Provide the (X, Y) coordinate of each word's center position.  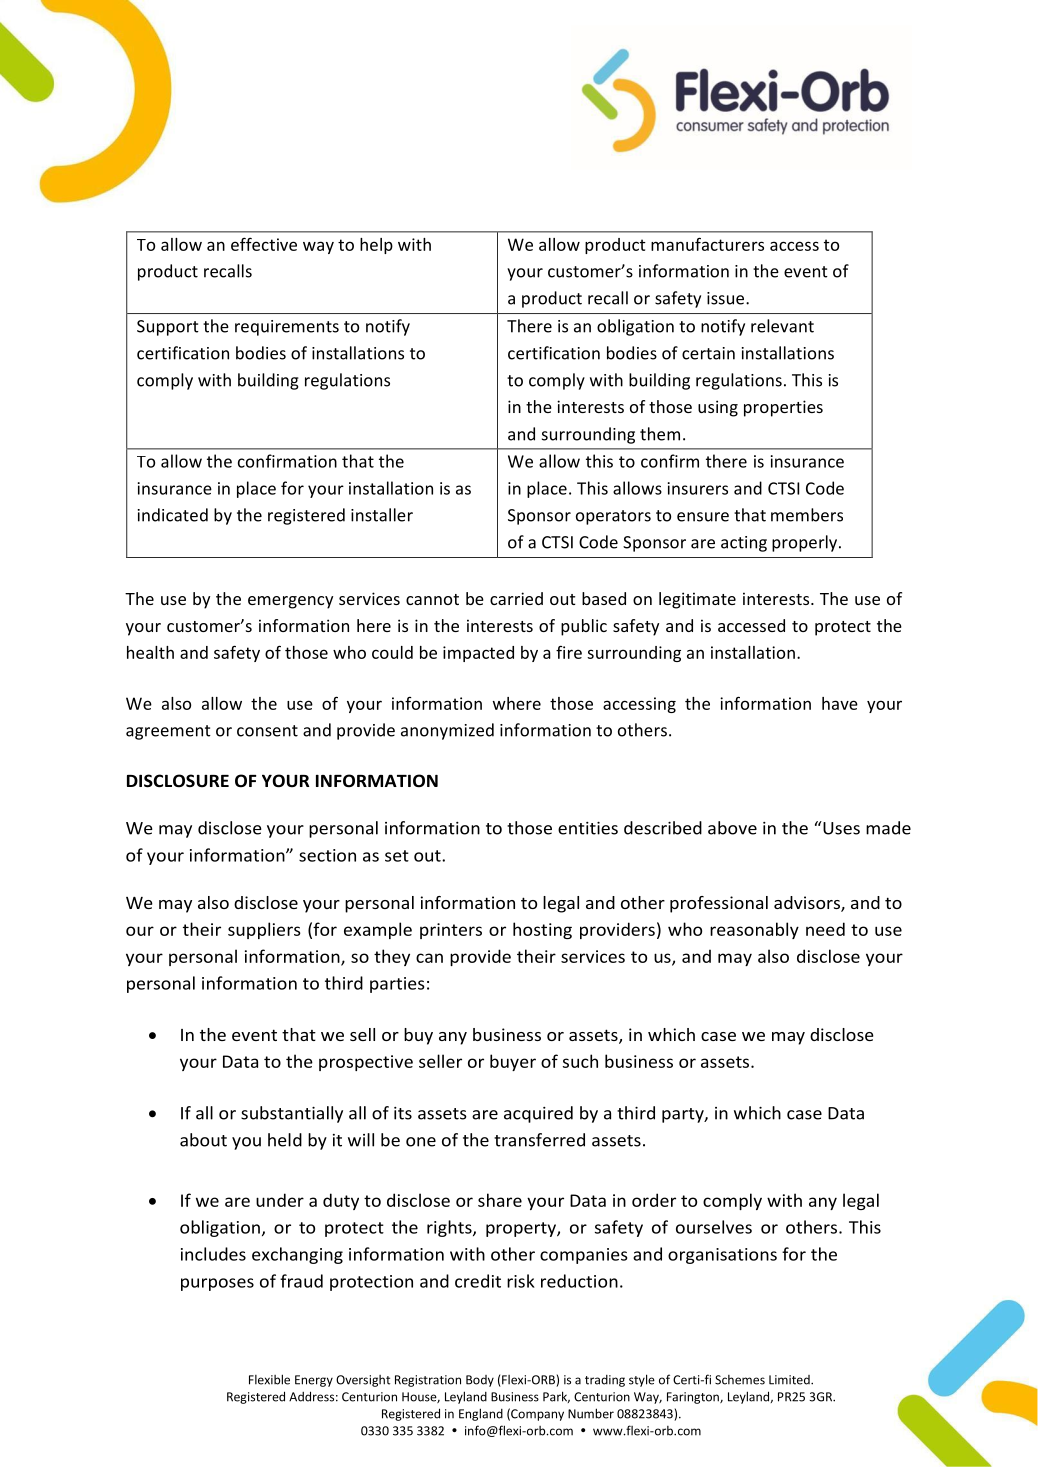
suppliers (264, 930)
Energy (314, 1381)
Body (480, 1381)
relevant (782, 326)
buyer (513, 1062)
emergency (290, 602)
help (376, 246)
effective (264, 244)
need (825, 929)
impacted (478, 654)
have (840, 703)
